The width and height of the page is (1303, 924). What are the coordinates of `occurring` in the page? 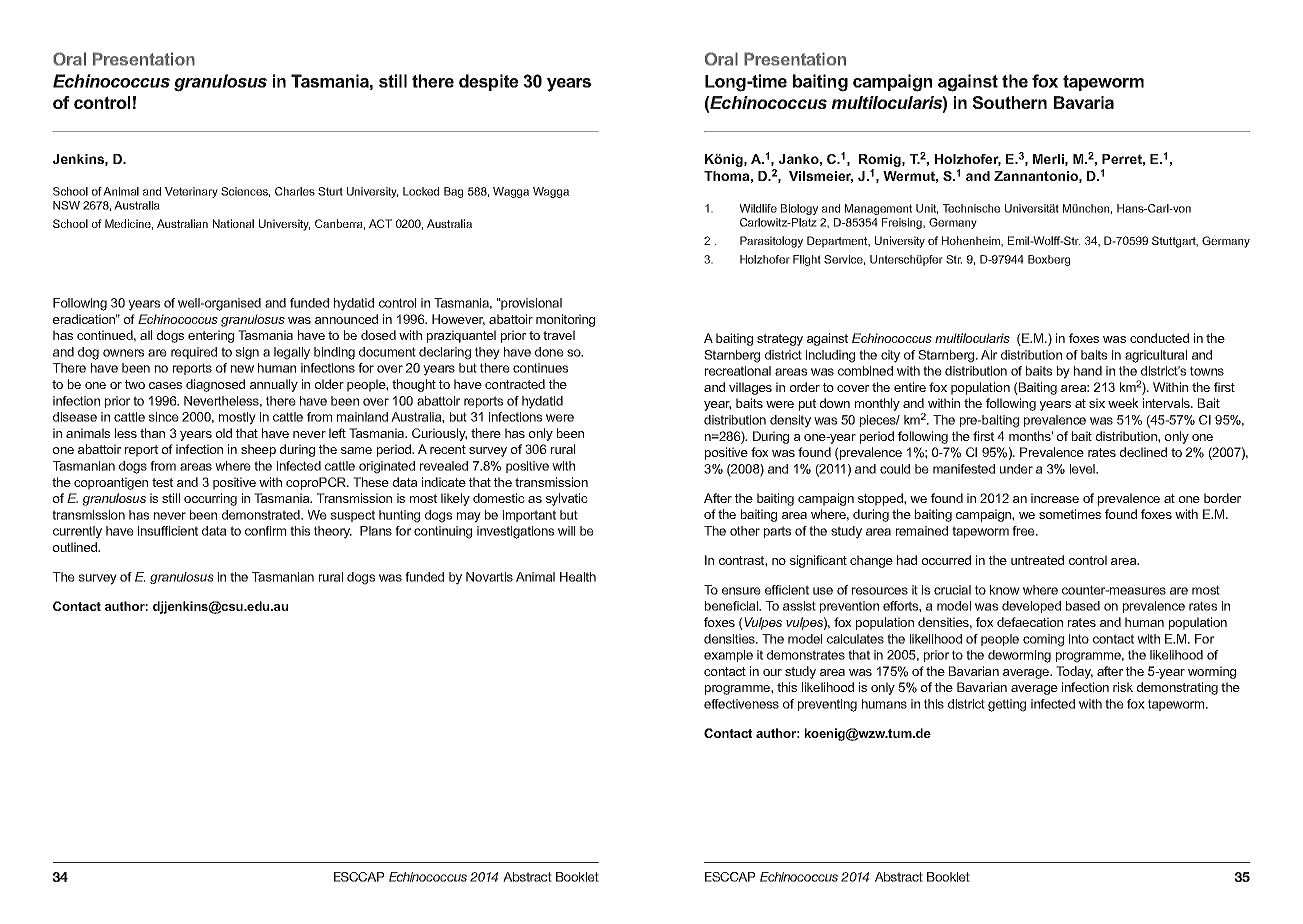 It's located at (210, 499).
